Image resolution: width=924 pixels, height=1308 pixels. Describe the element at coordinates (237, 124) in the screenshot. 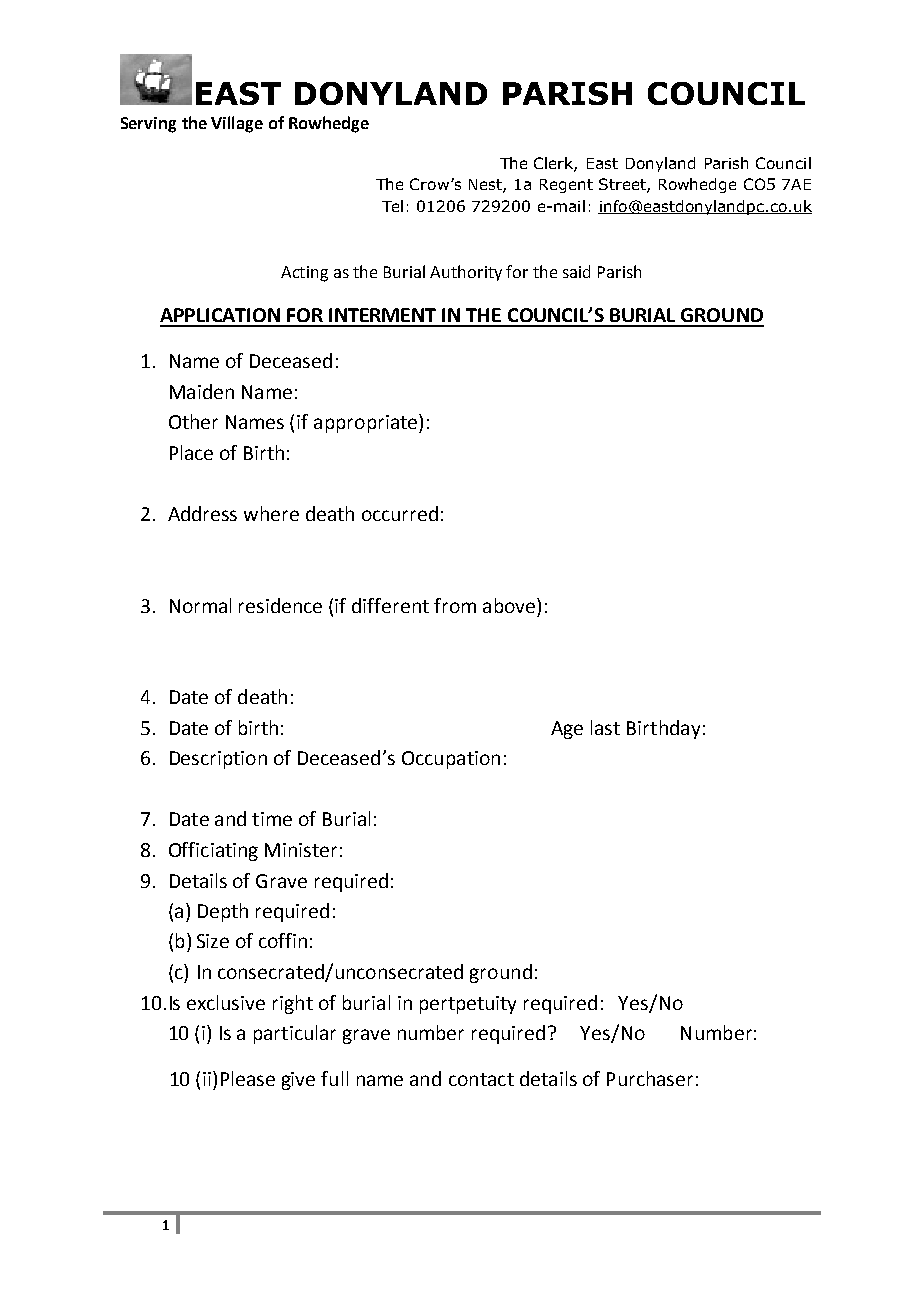

I see `Village` at that location.
